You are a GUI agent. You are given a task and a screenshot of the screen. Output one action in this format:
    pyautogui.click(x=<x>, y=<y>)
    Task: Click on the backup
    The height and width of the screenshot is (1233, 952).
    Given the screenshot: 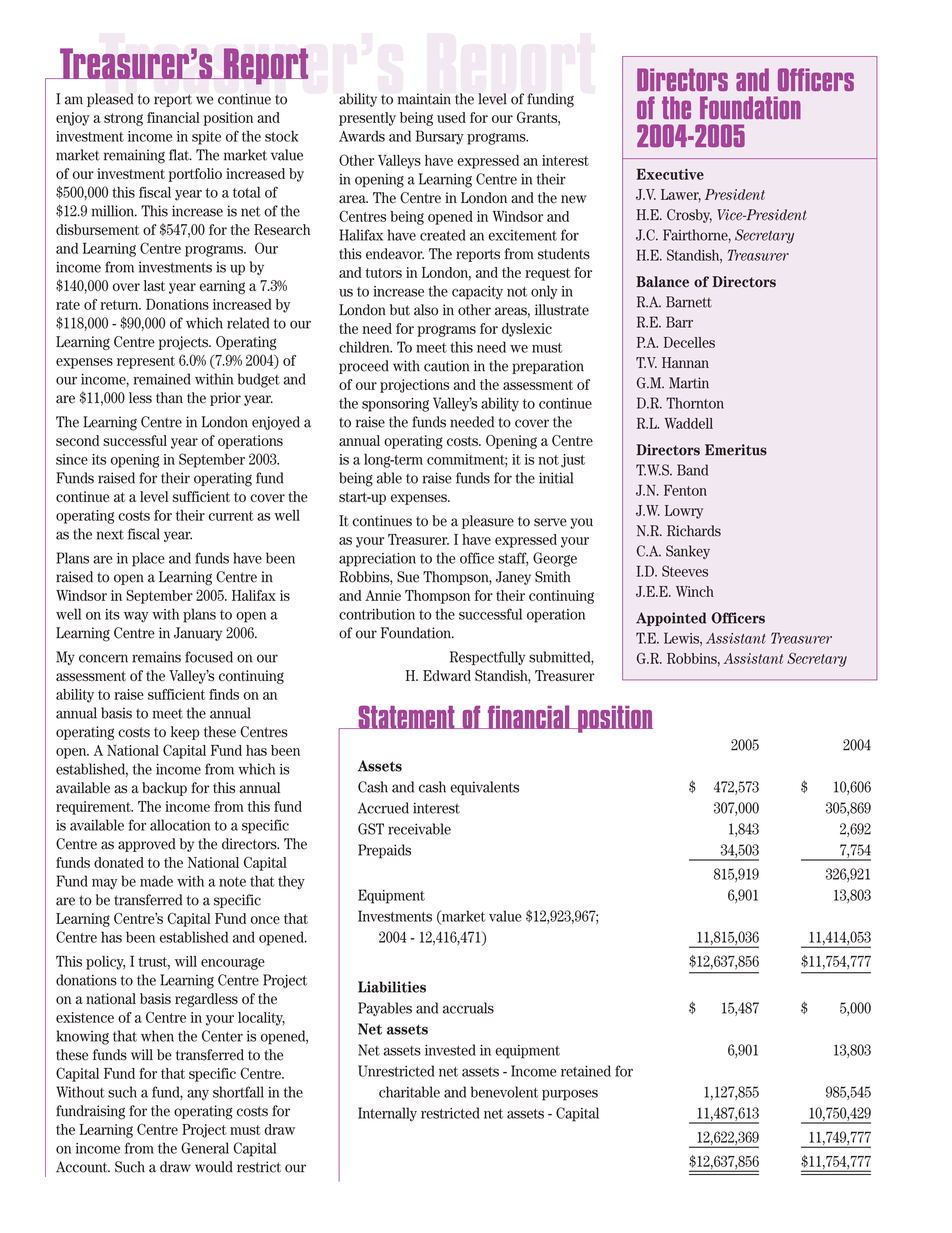 What is the action you would take?
    pyautogui.click(x=164, y=789)
